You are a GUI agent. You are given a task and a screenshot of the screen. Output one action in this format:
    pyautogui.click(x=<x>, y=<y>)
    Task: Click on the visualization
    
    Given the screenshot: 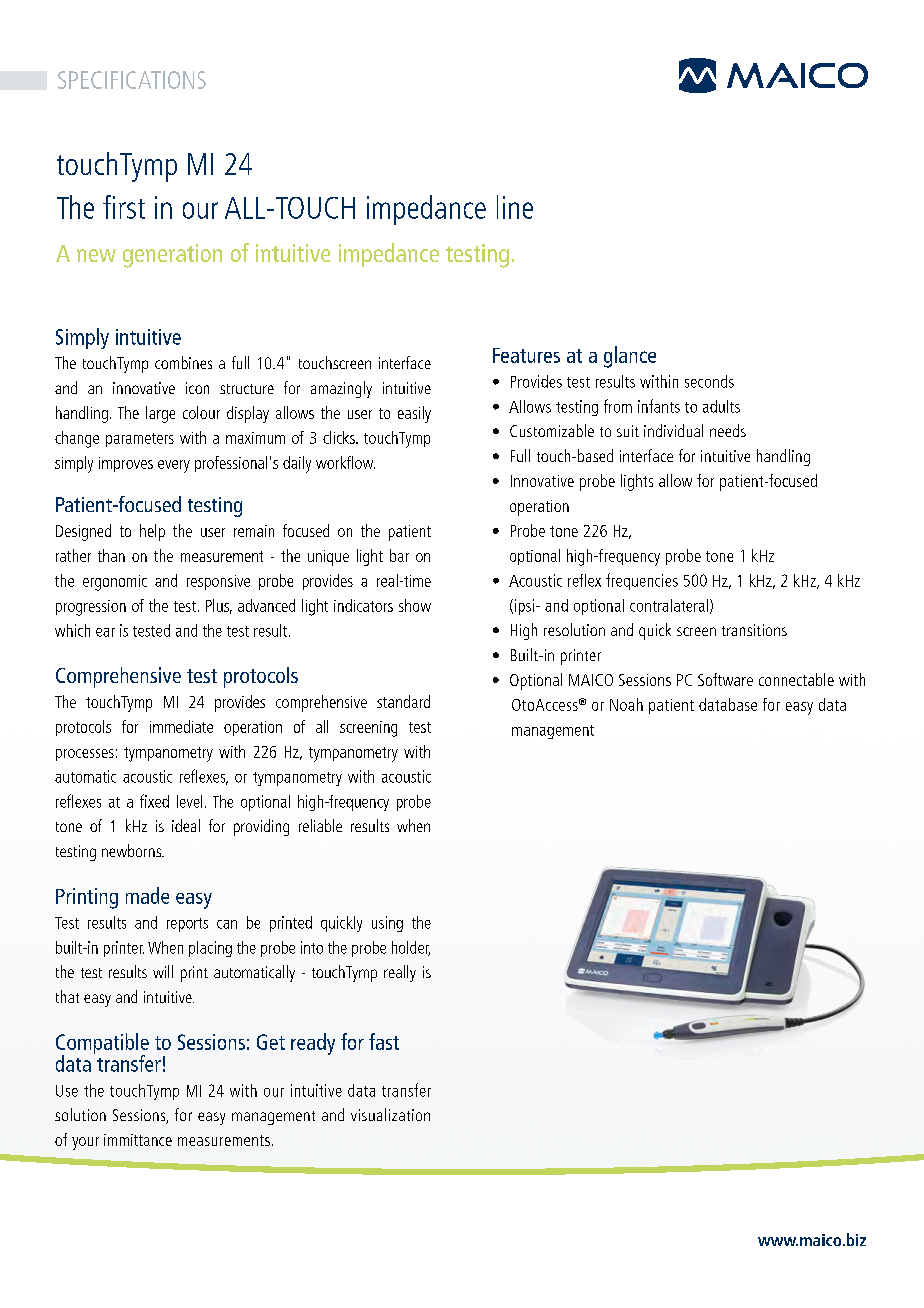 What is the action you would take?
    pyautogui.click(x=390, y=1114)
